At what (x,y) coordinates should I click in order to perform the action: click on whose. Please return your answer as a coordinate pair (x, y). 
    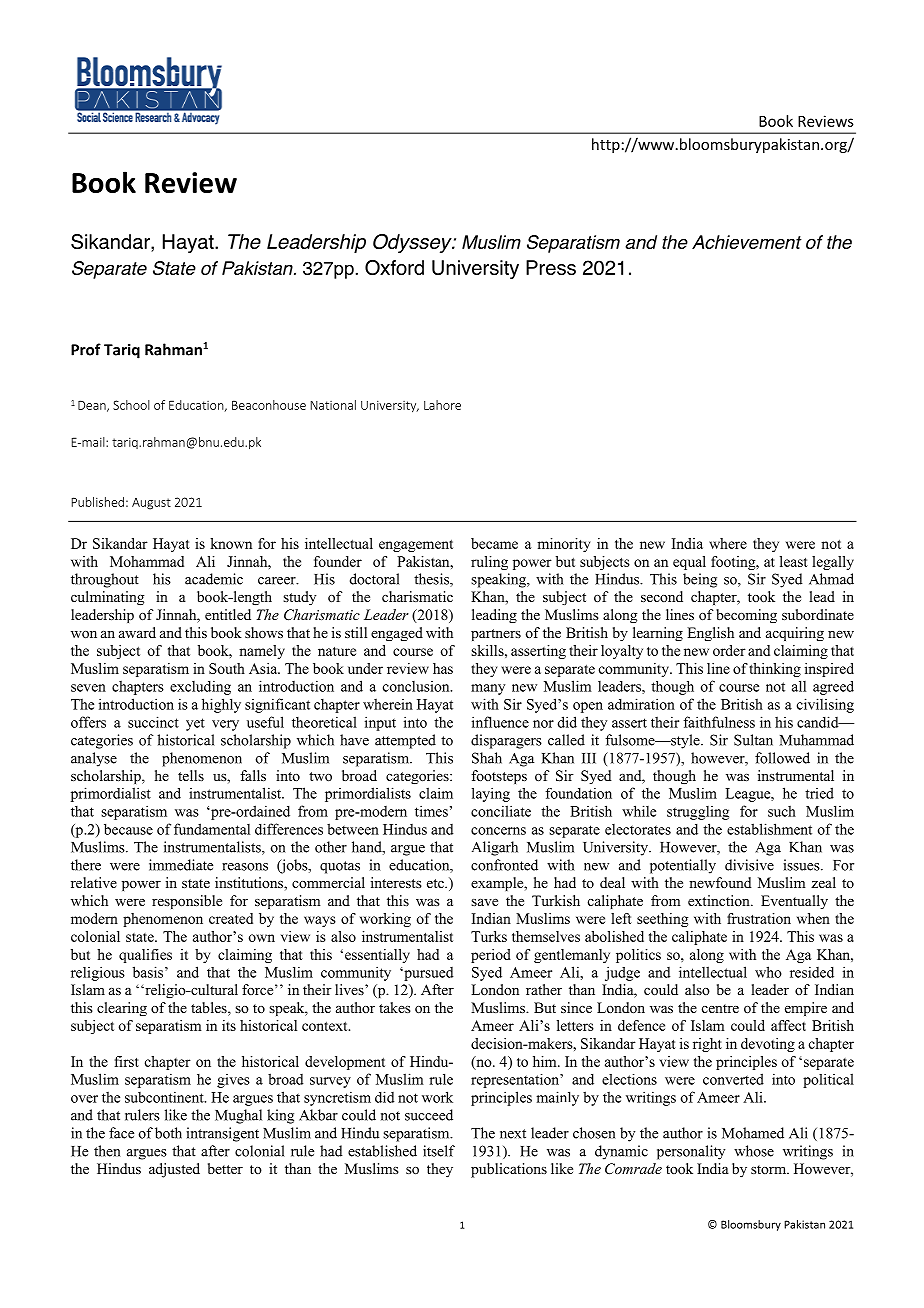
    Looking at the image, I should click on (754, 1151).
